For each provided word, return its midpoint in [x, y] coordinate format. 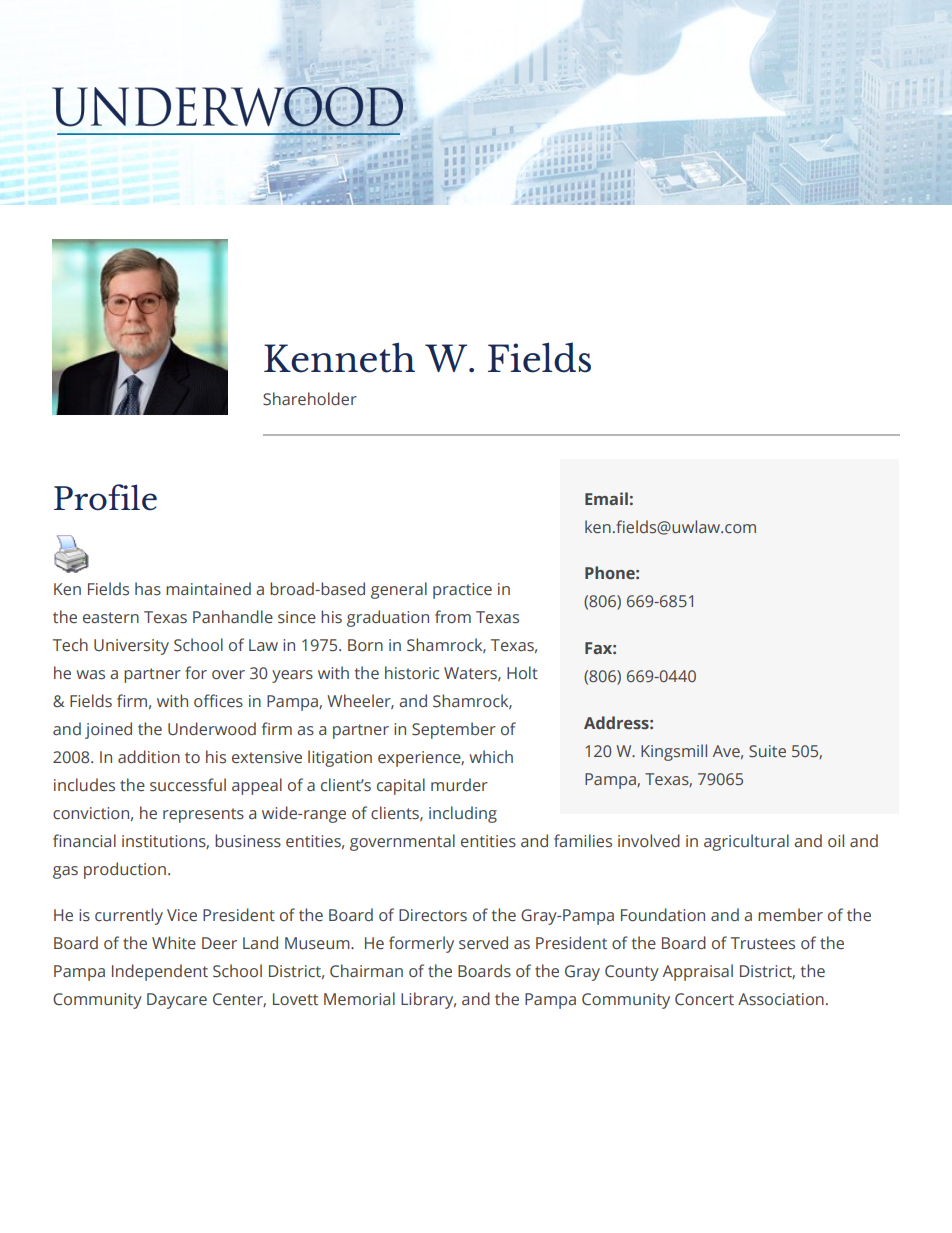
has [148, 589]
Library [428, 1000]
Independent [160, 972]
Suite [767, 751]
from [453, 616]
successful [188, 785]
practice [462, 591]
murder [459, 784]
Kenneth [339, 357]
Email [606, 498]
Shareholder [310, 399]
